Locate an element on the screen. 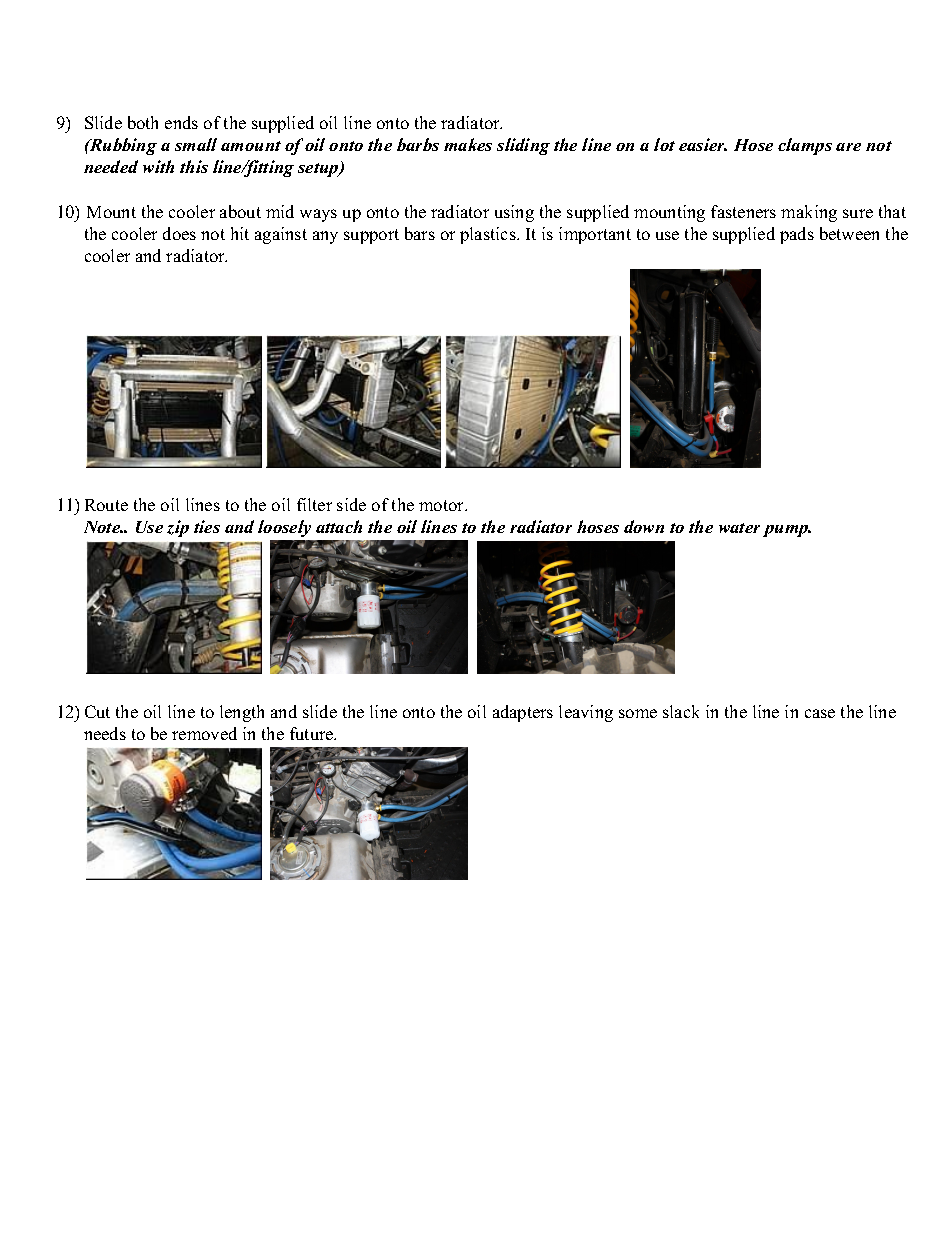 The width and height of the screenshot is (952, 1233). makes is located at coordinates (468, 144).
